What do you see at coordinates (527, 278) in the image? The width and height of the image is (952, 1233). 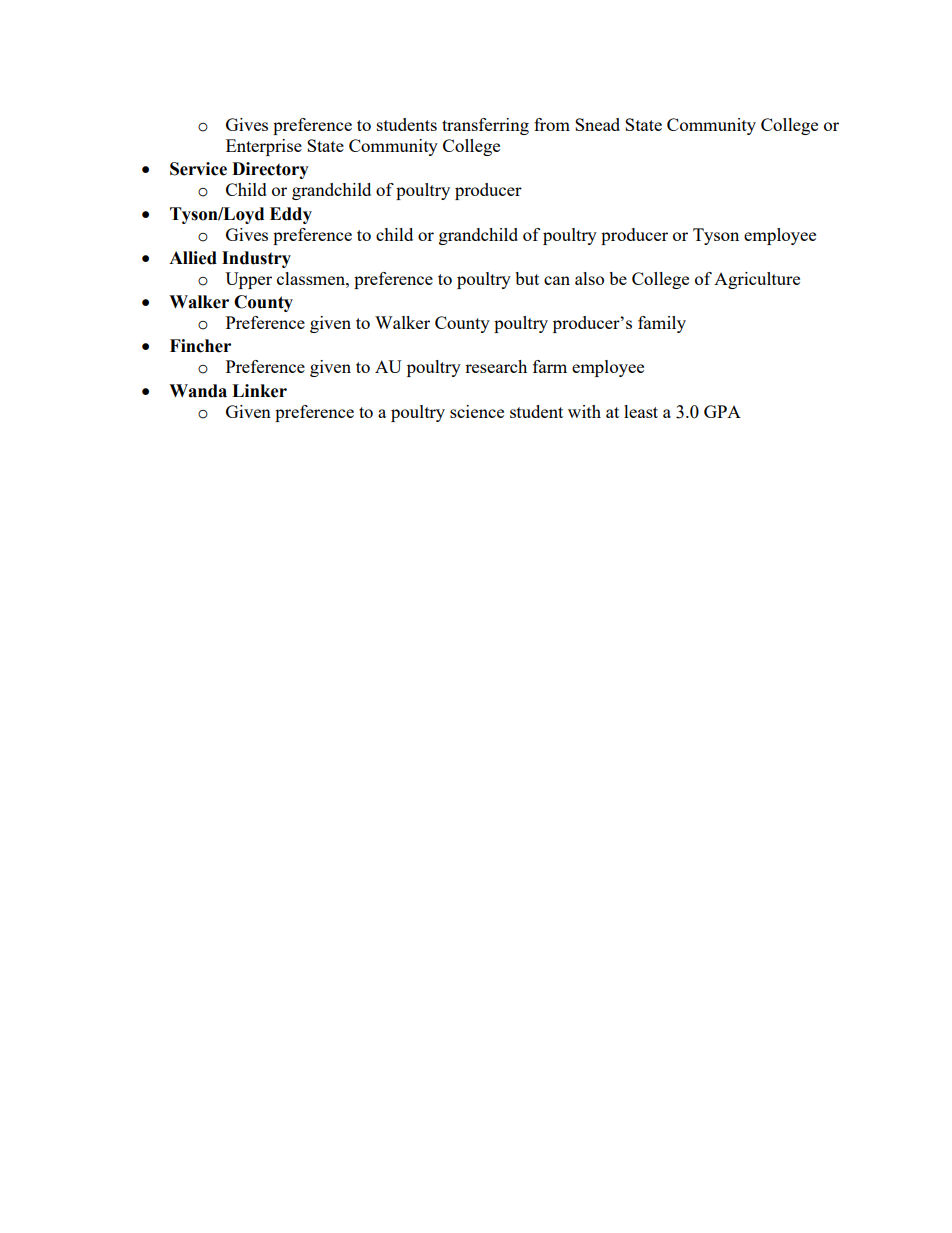 I see `but` at bounding box center [527, 278].
